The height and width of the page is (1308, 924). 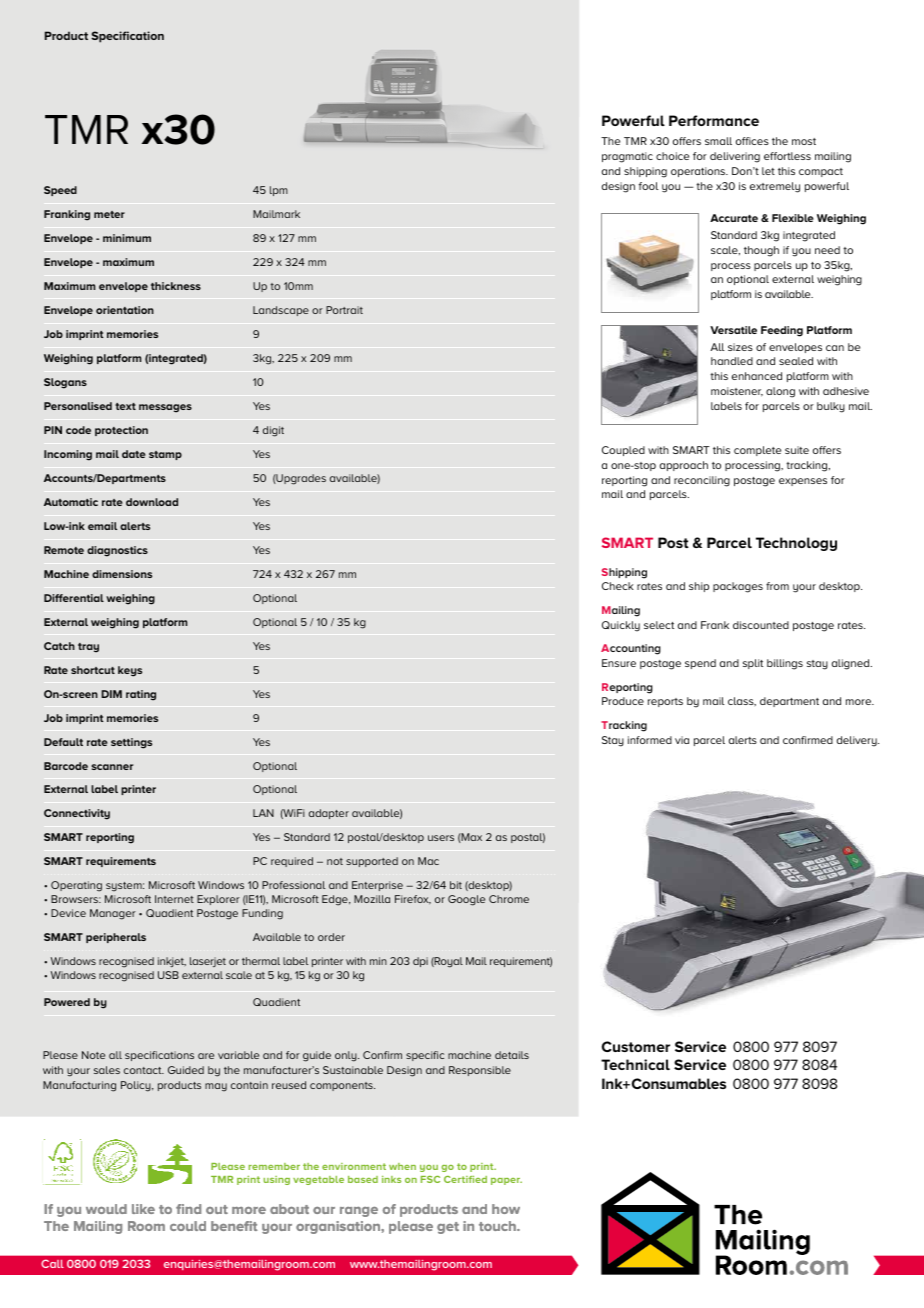 I want to click on Certified, so click(x=465, y=1179).
